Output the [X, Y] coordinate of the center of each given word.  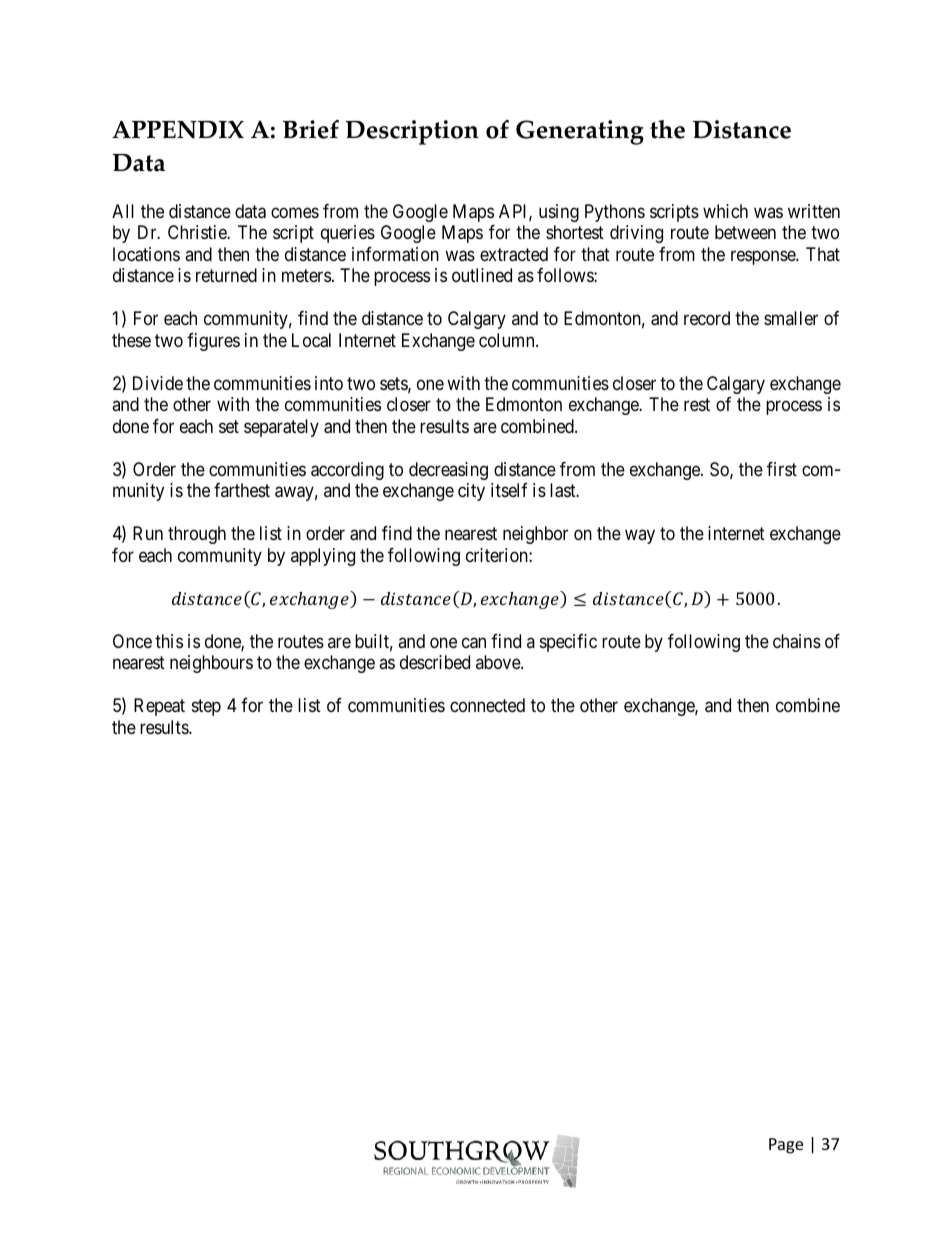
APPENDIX [178, 129]
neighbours [211, 664]
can [474, 643]
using [559, 213]
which [725, 211]
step [206, 708]
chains [797, 641]
